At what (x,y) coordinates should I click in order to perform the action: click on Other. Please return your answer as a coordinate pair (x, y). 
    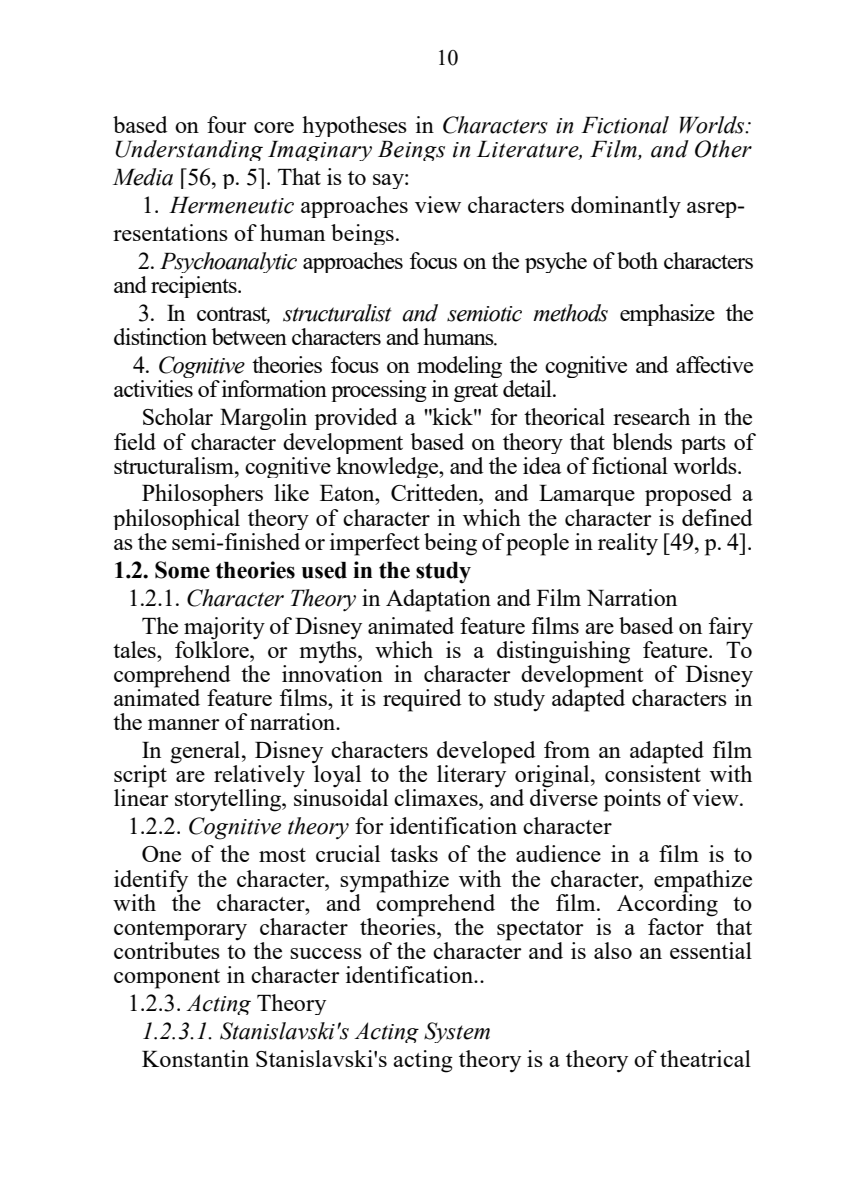
    Looking at the image, I should click on (723, 149).
